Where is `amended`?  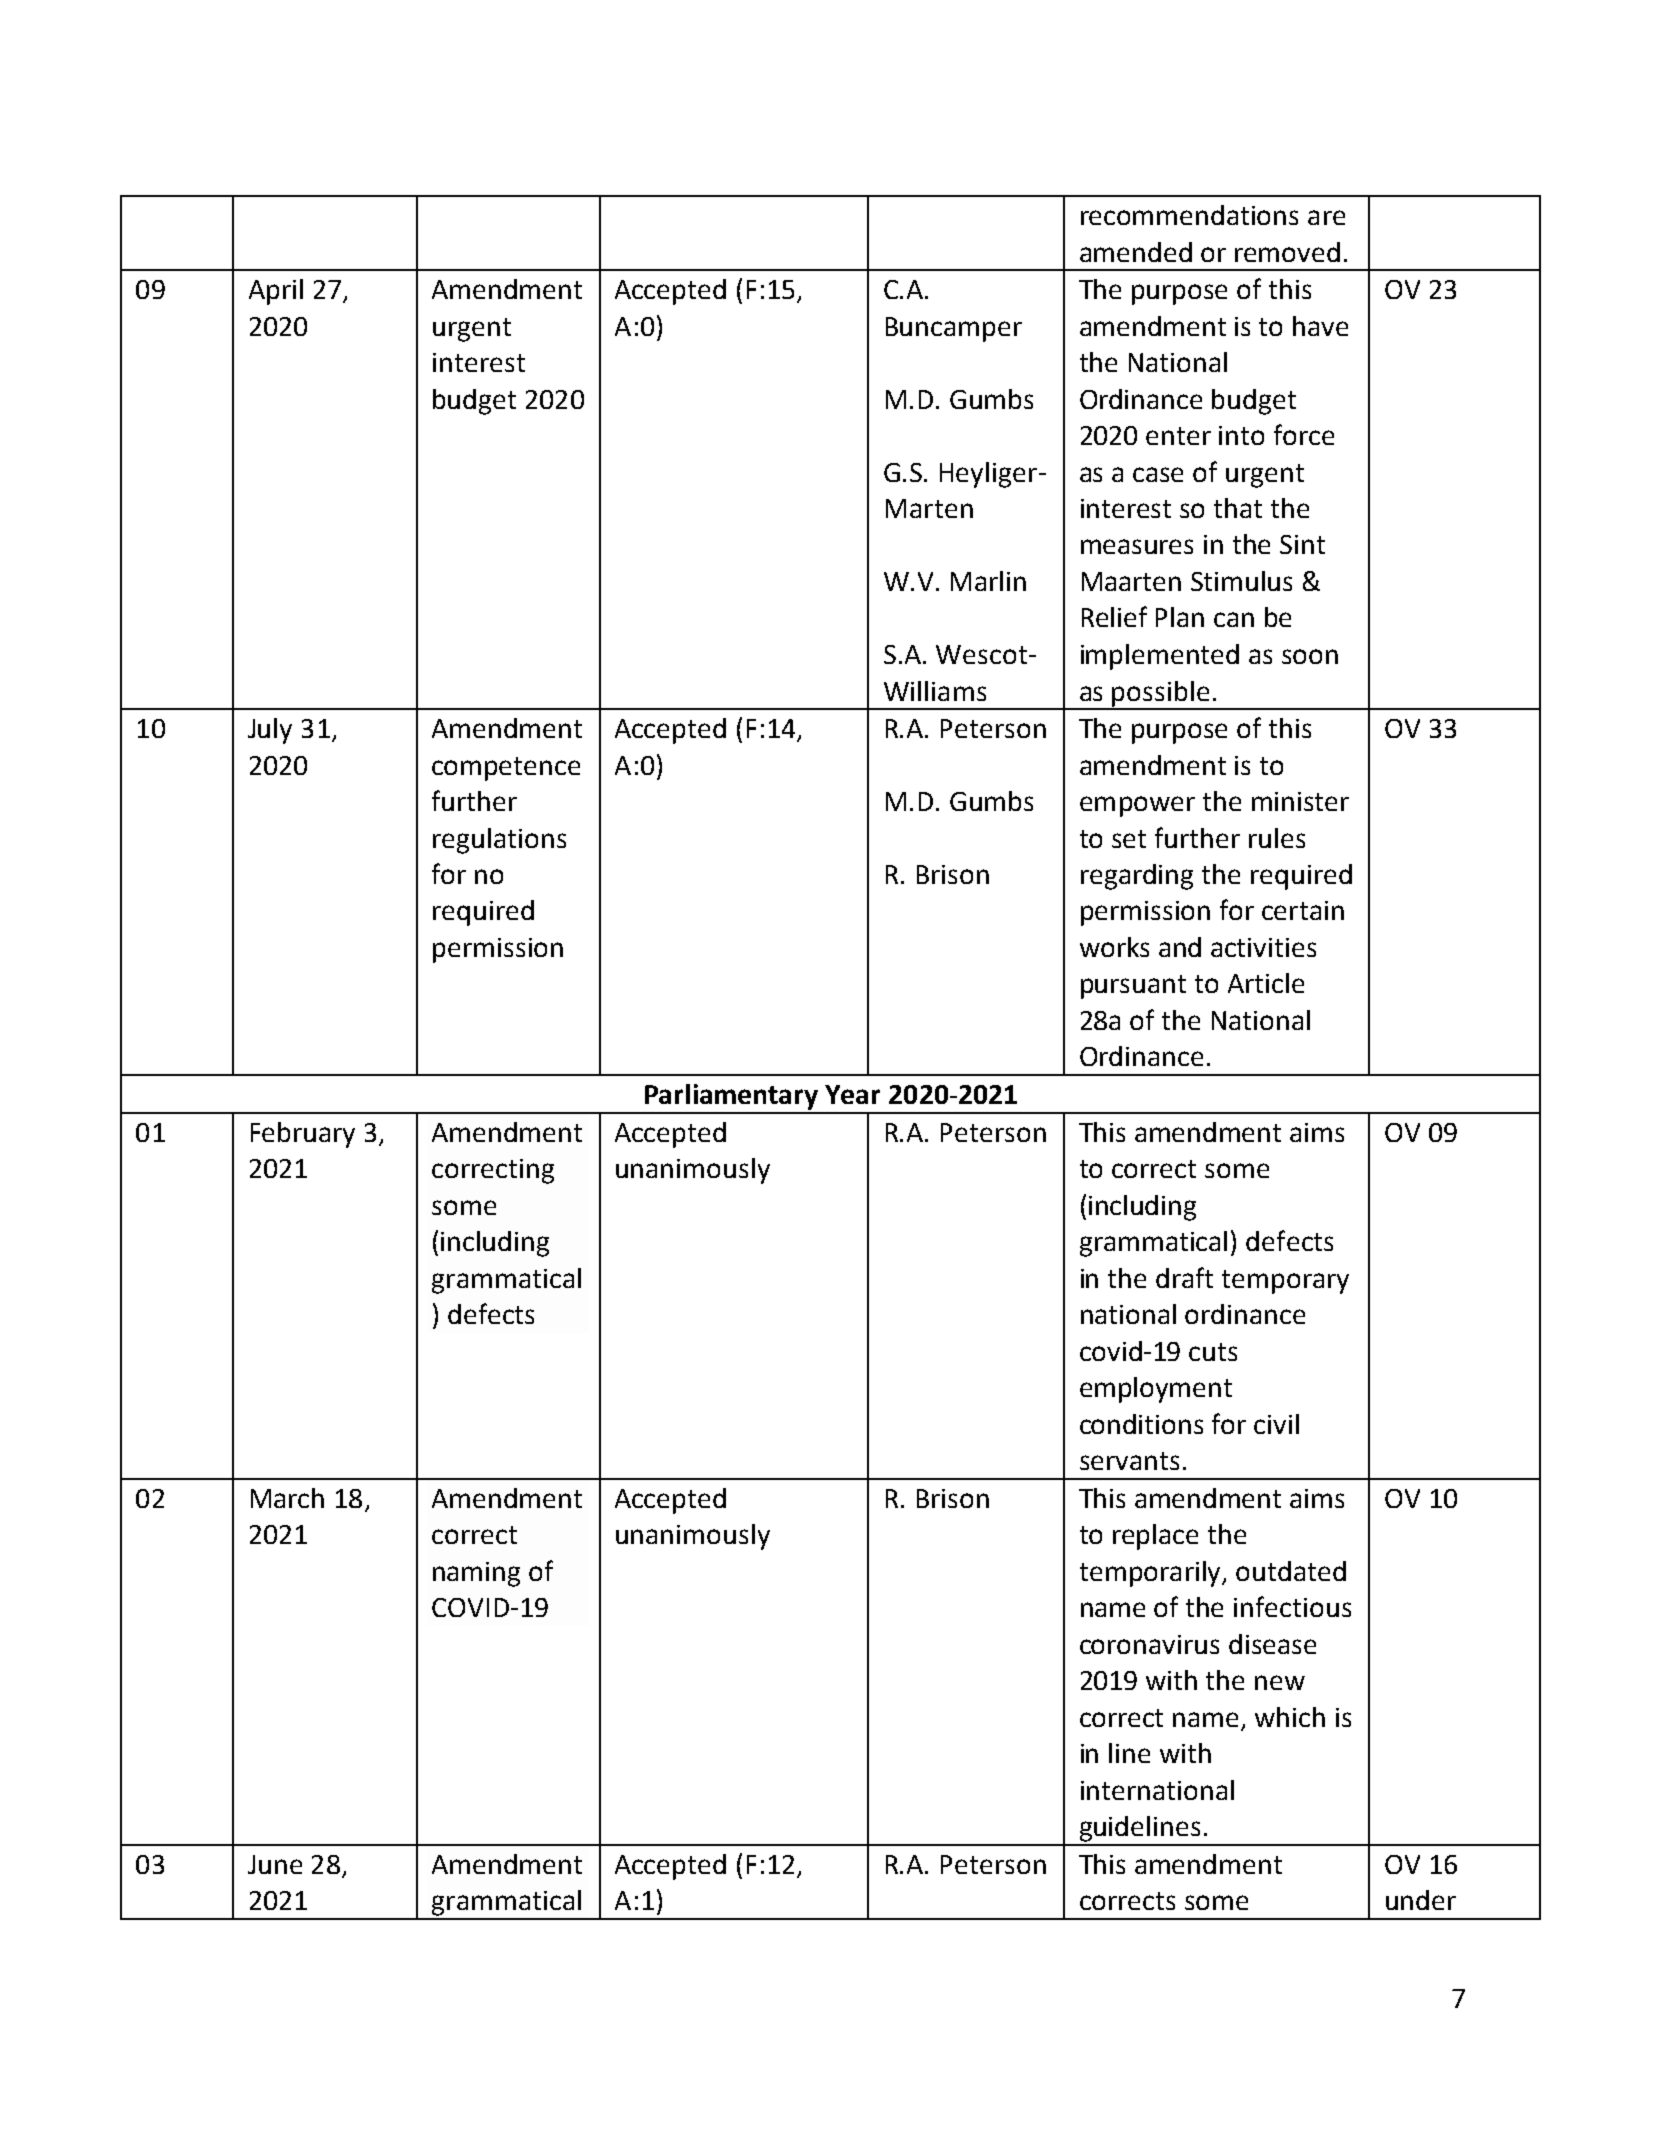
amended is located at coordinates (1136, 252).
